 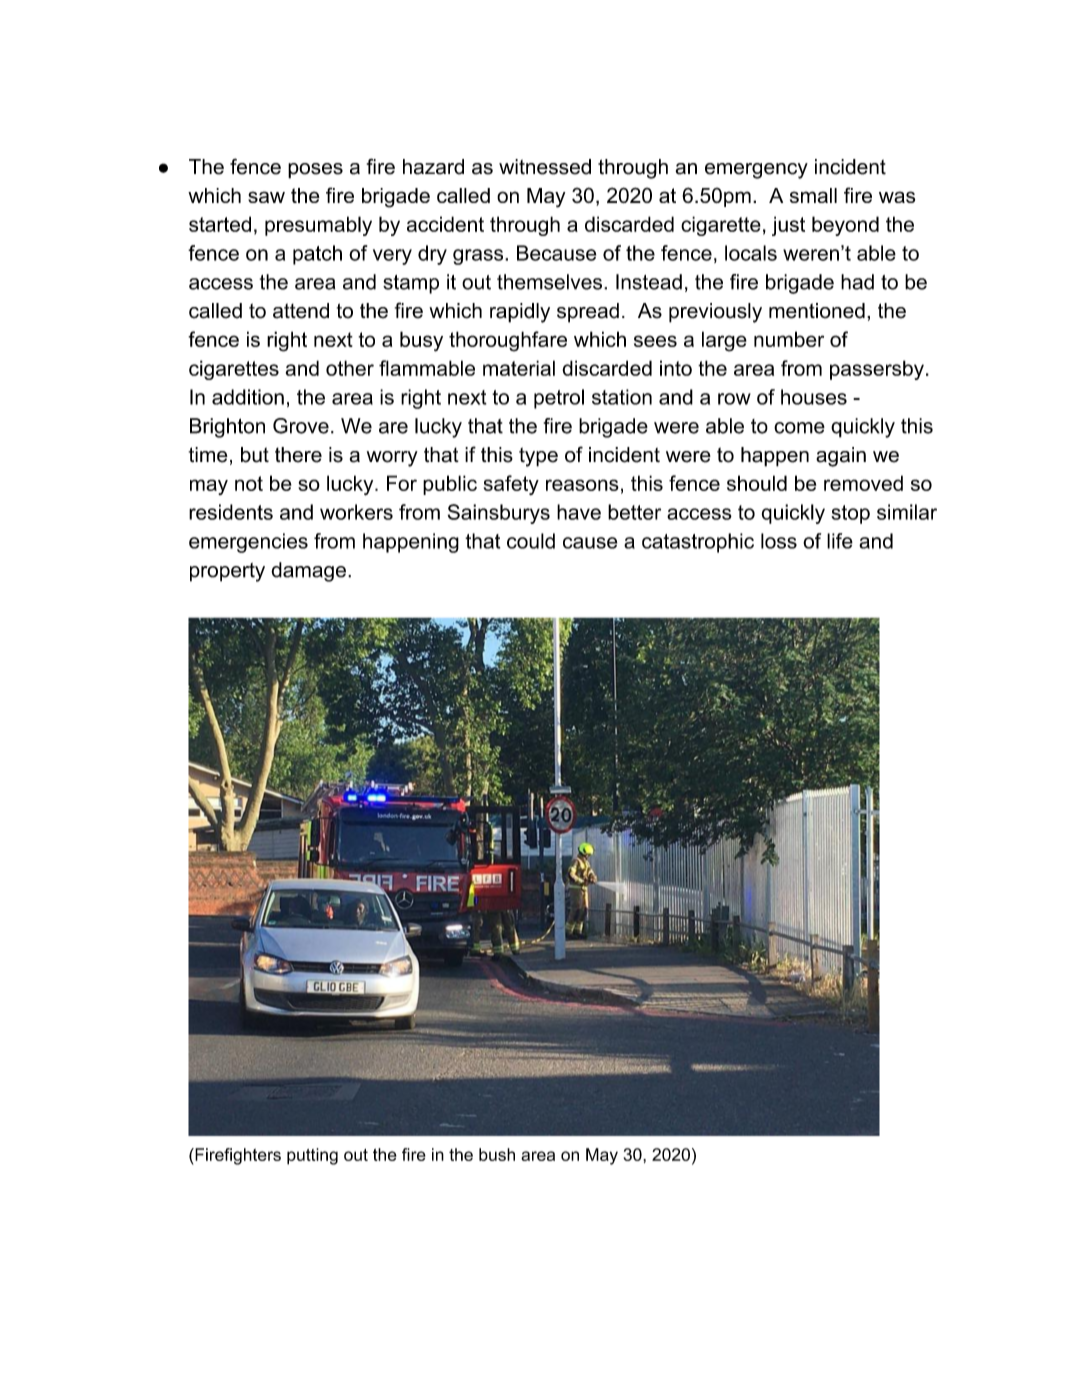 I want to click on small, so click(x=813, y=195).
